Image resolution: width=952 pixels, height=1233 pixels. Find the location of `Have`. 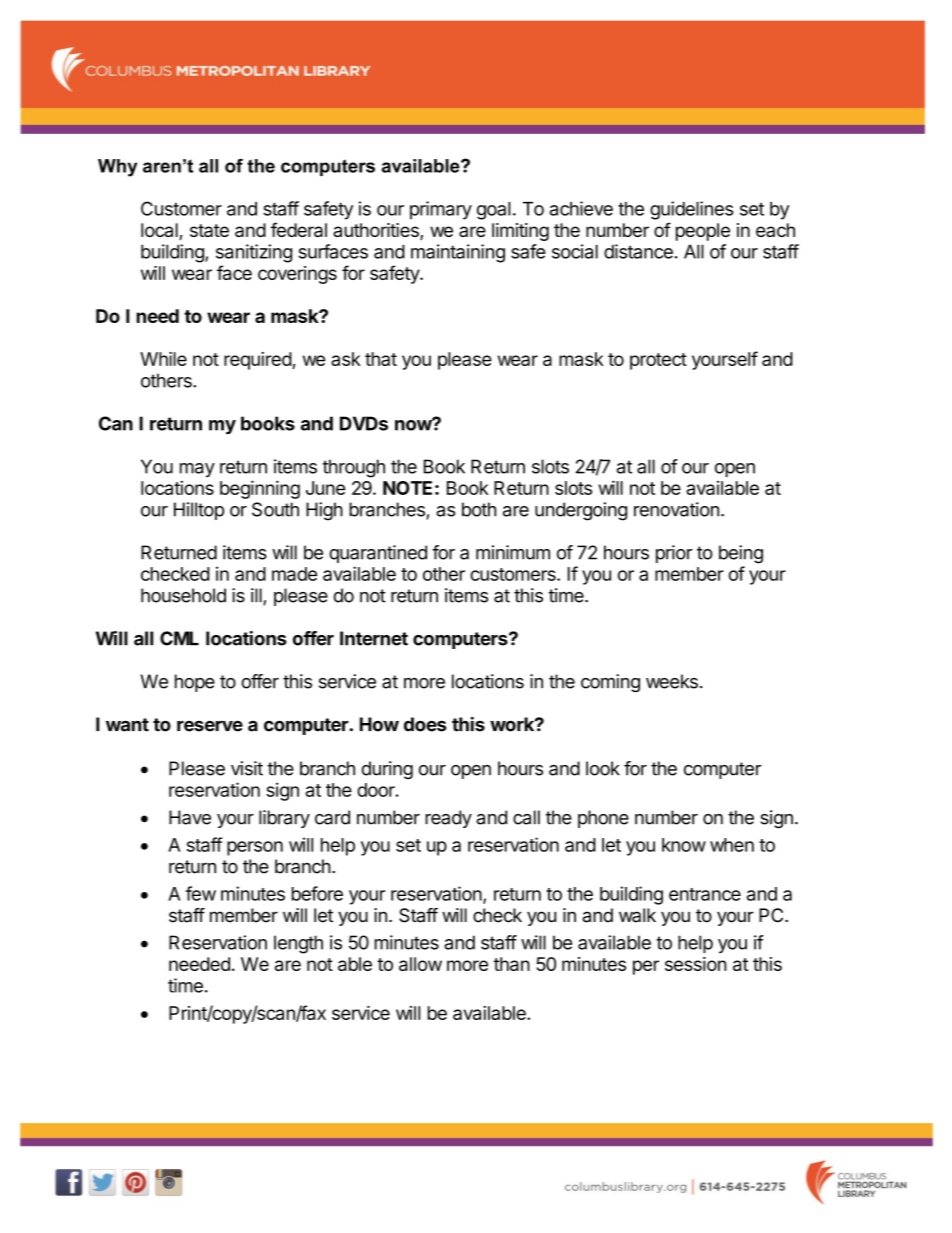

Have is located at coordinates (190, 817).
